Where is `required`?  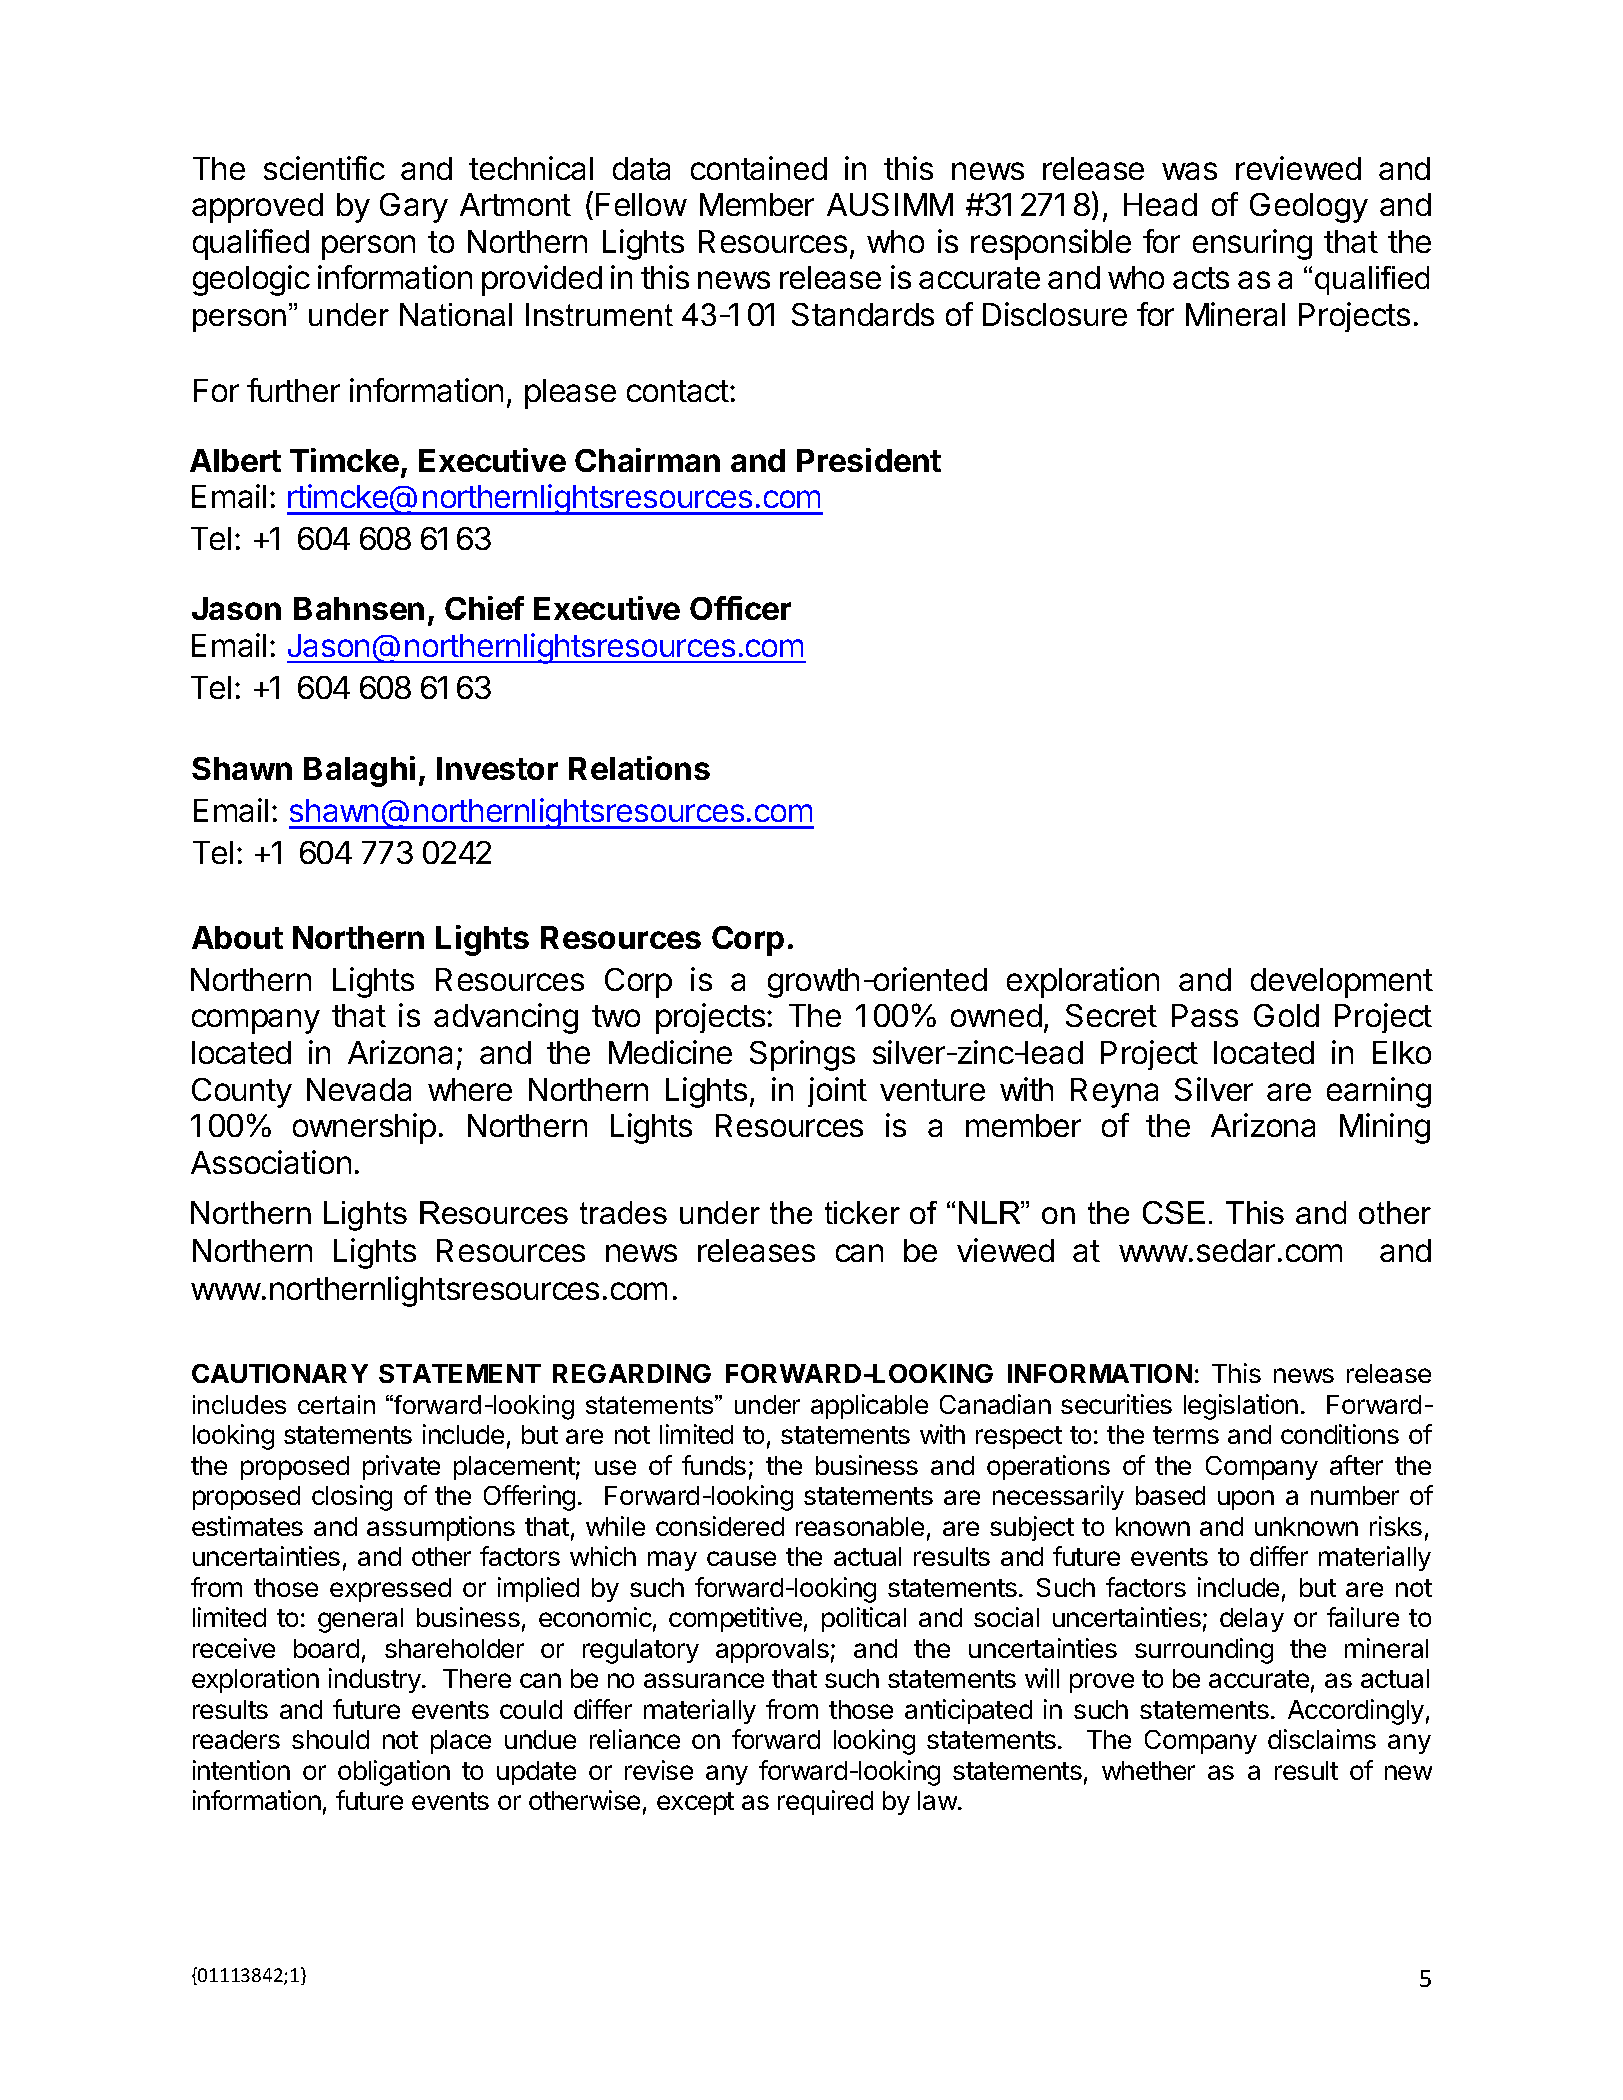 required is located at coordinates (825, 1802).
